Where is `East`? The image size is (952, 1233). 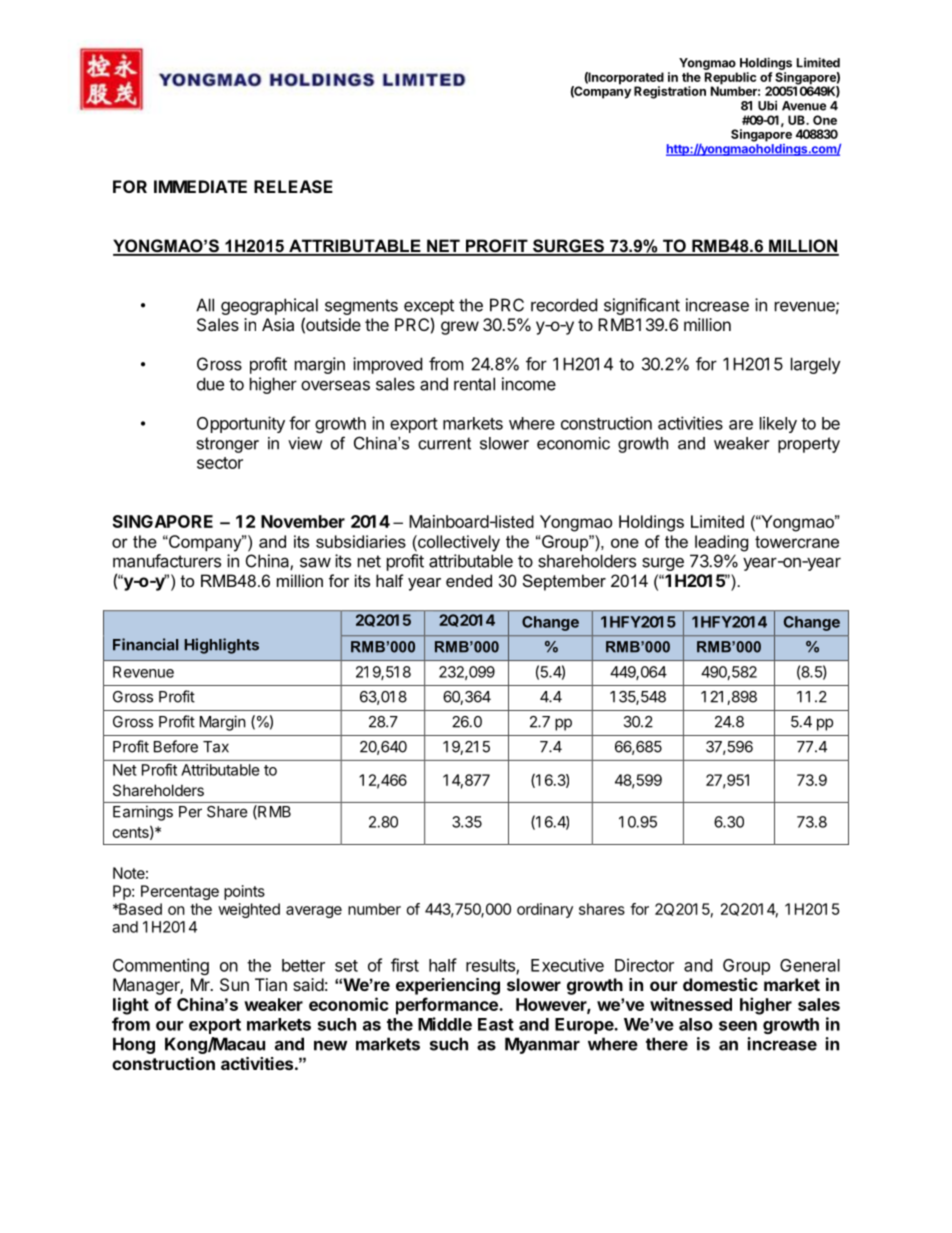 East is located at coordinates (496, 1024).
